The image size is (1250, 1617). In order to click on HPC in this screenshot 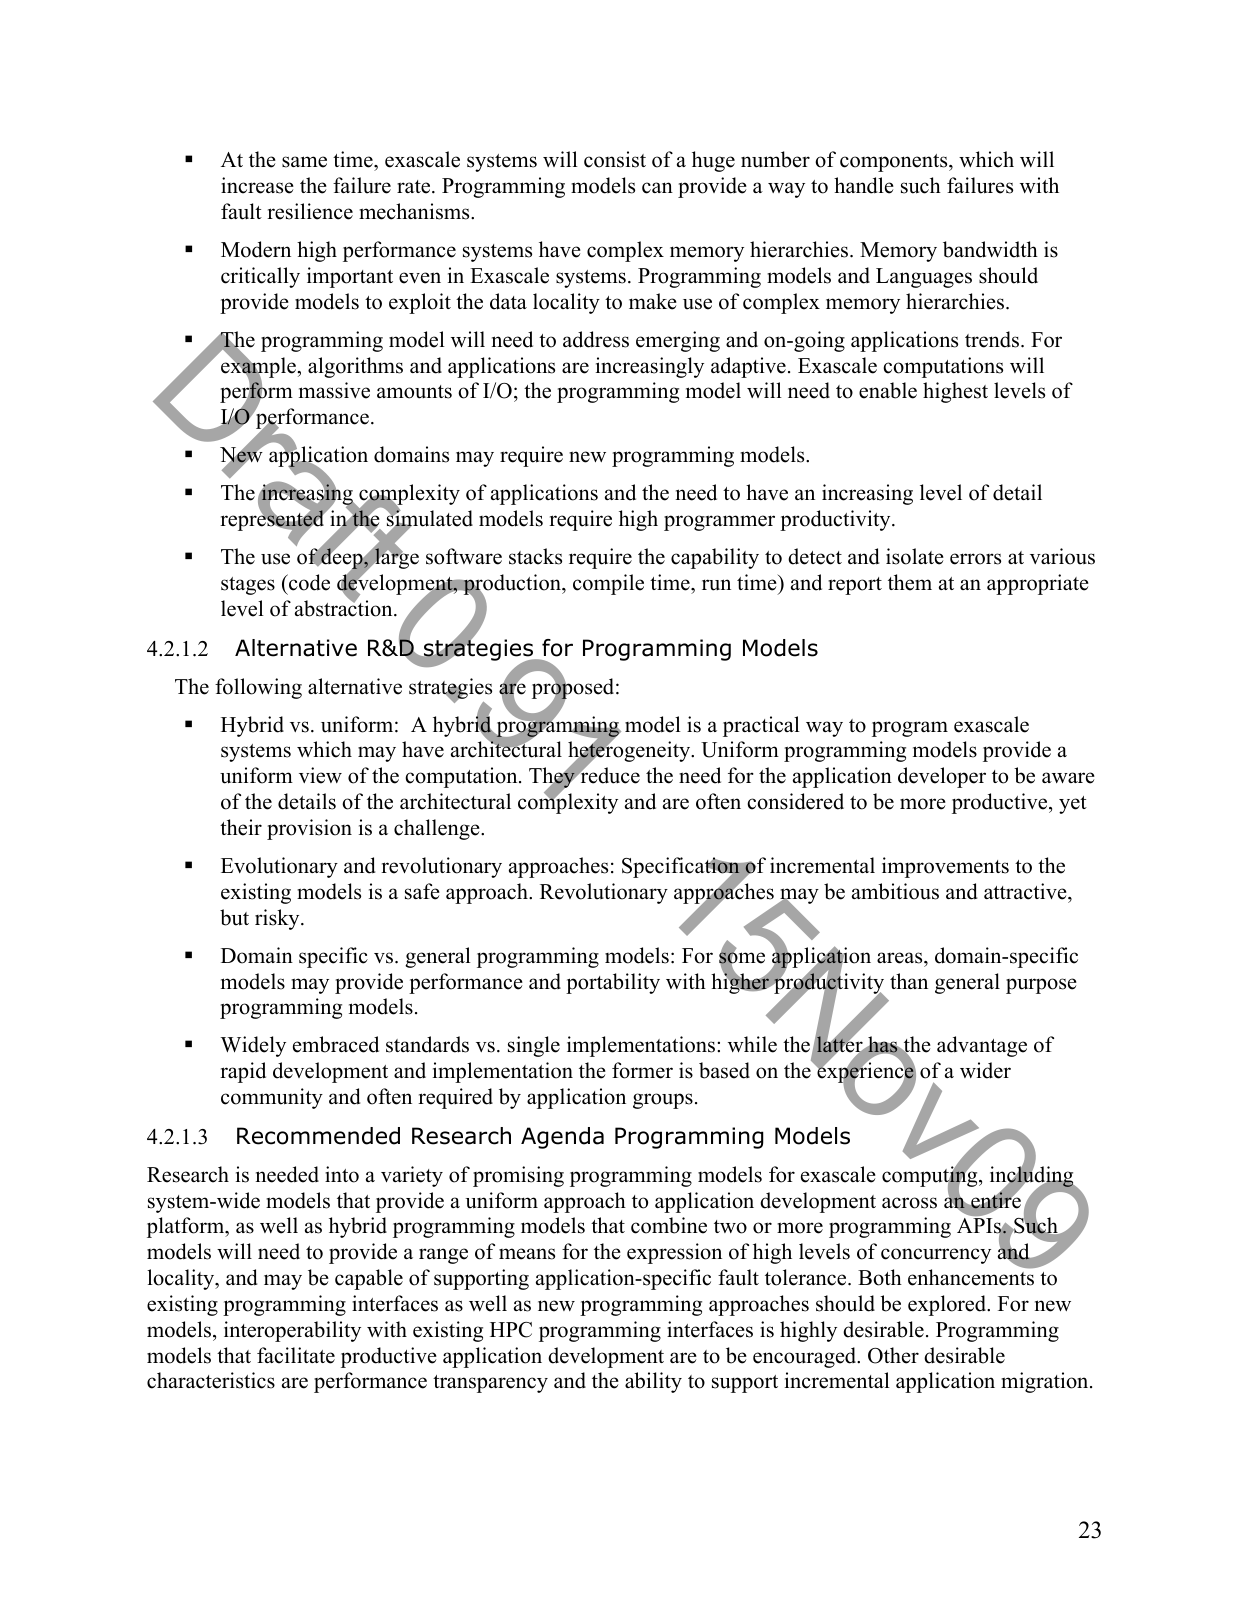, I will do `click(511, 1330)`.
